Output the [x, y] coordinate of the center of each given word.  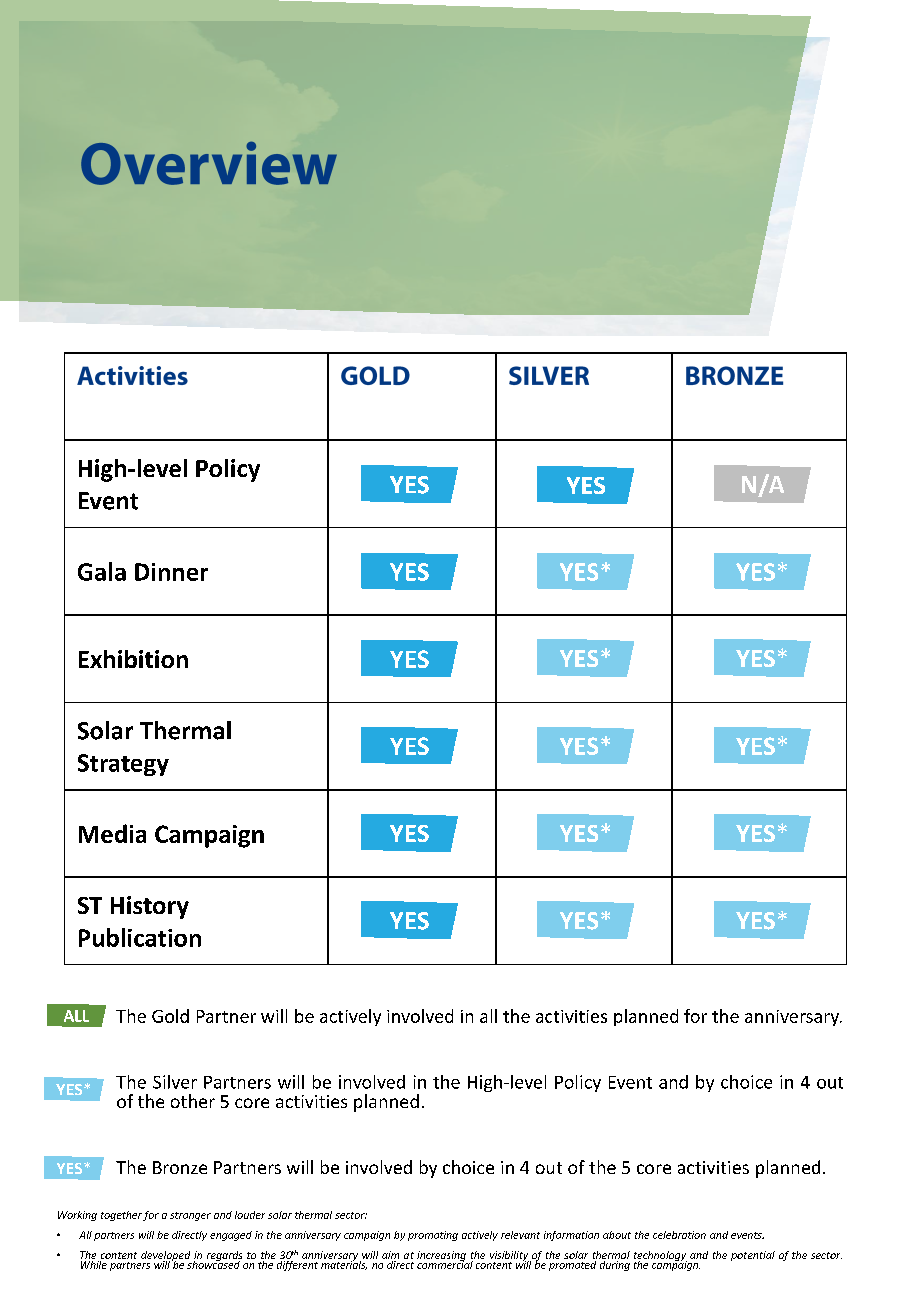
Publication [140, 937]
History [150, 907]
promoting [433, 1236]
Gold [170, 1016]
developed [165, 1257]
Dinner [171, 572]
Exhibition [133, 659]
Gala [102, 571]
